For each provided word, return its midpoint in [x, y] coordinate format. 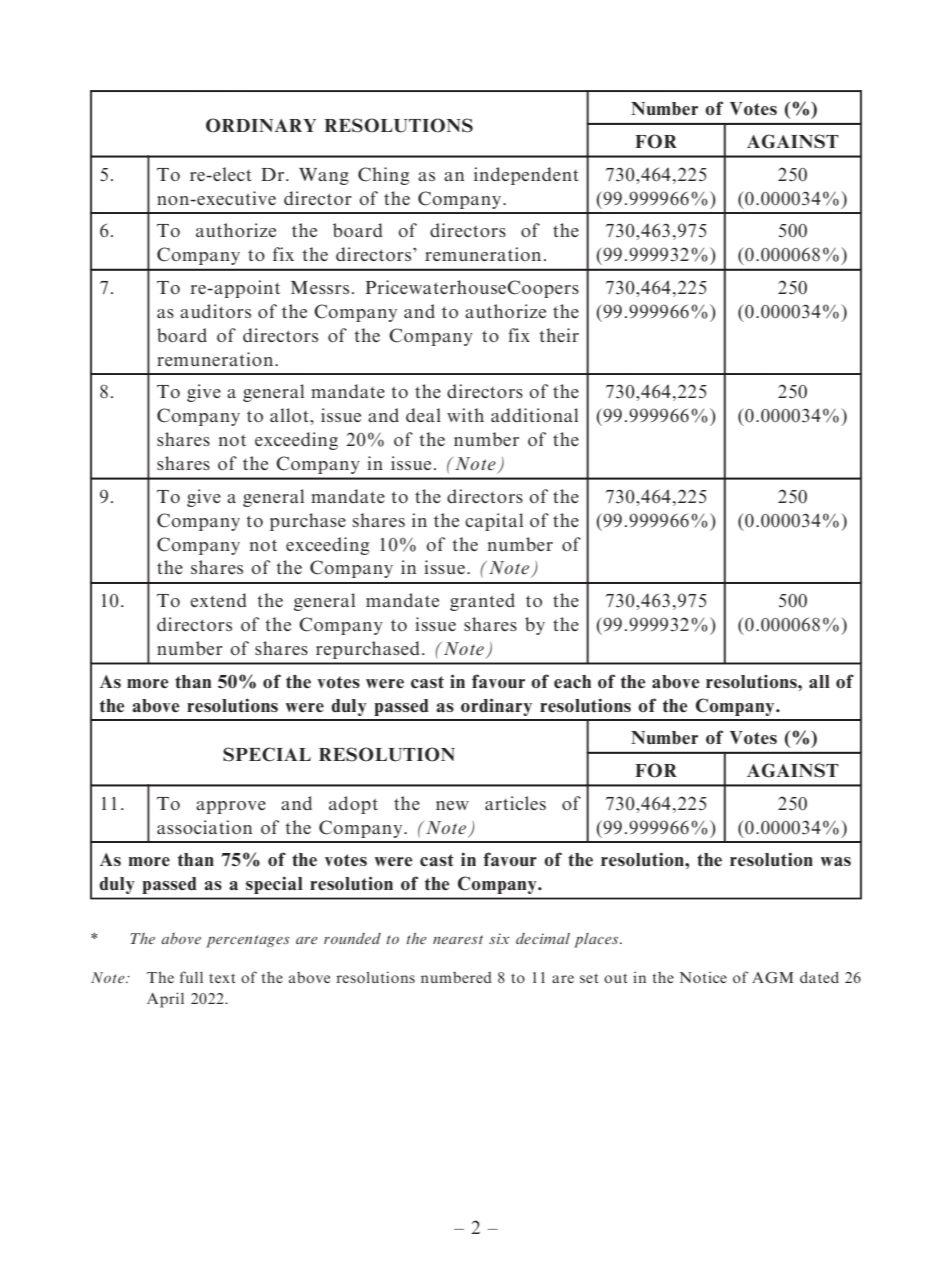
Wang [324, 176]
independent [526, 176]
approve [231, 807]
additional [534, 415]
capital [494, 522]
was [836, 861]
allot [290, 415]
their [559, 335]
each [572, 682]
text [222, 978]
